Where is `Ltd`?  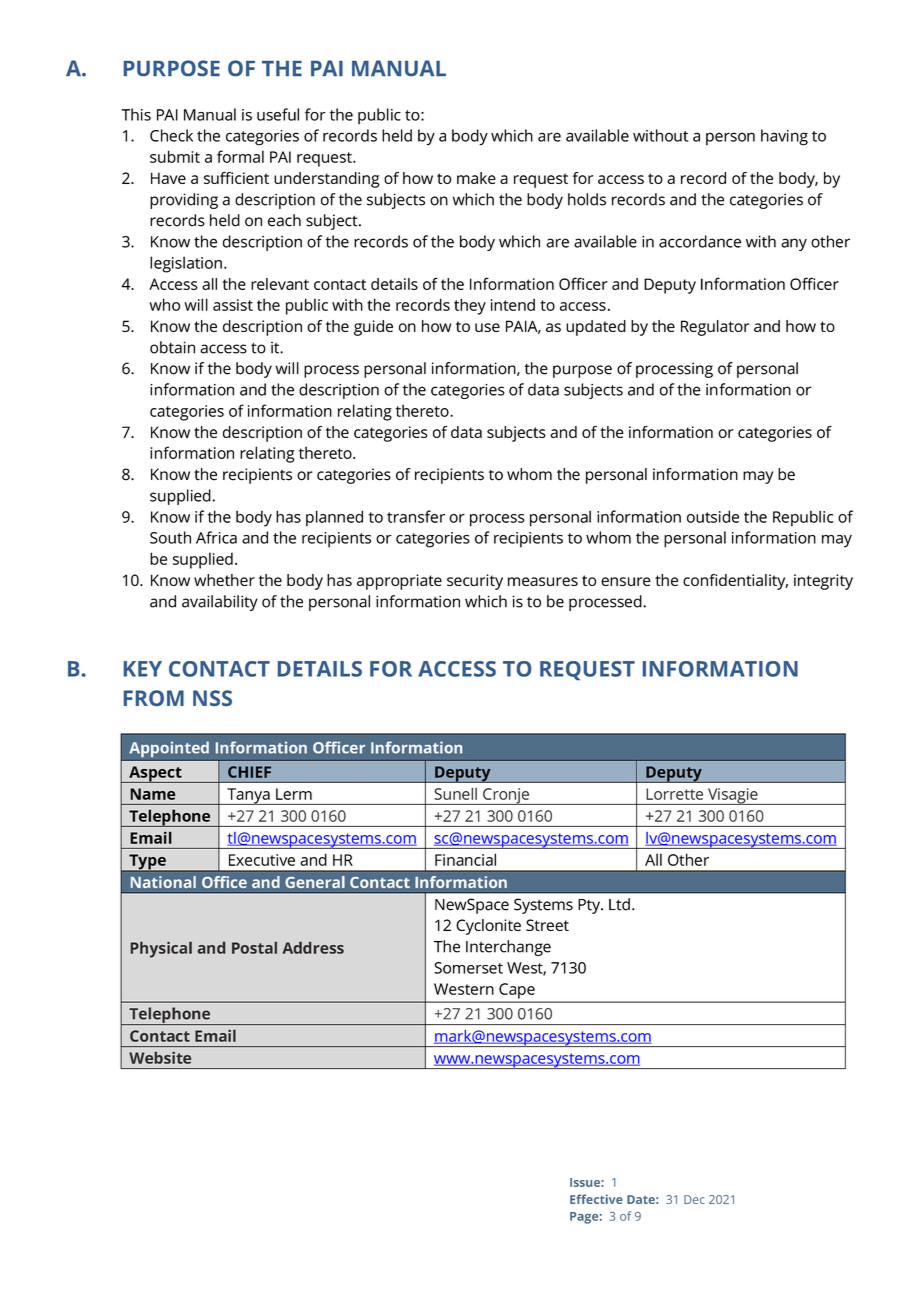
Ltd is located at coordinates (619, 904).
